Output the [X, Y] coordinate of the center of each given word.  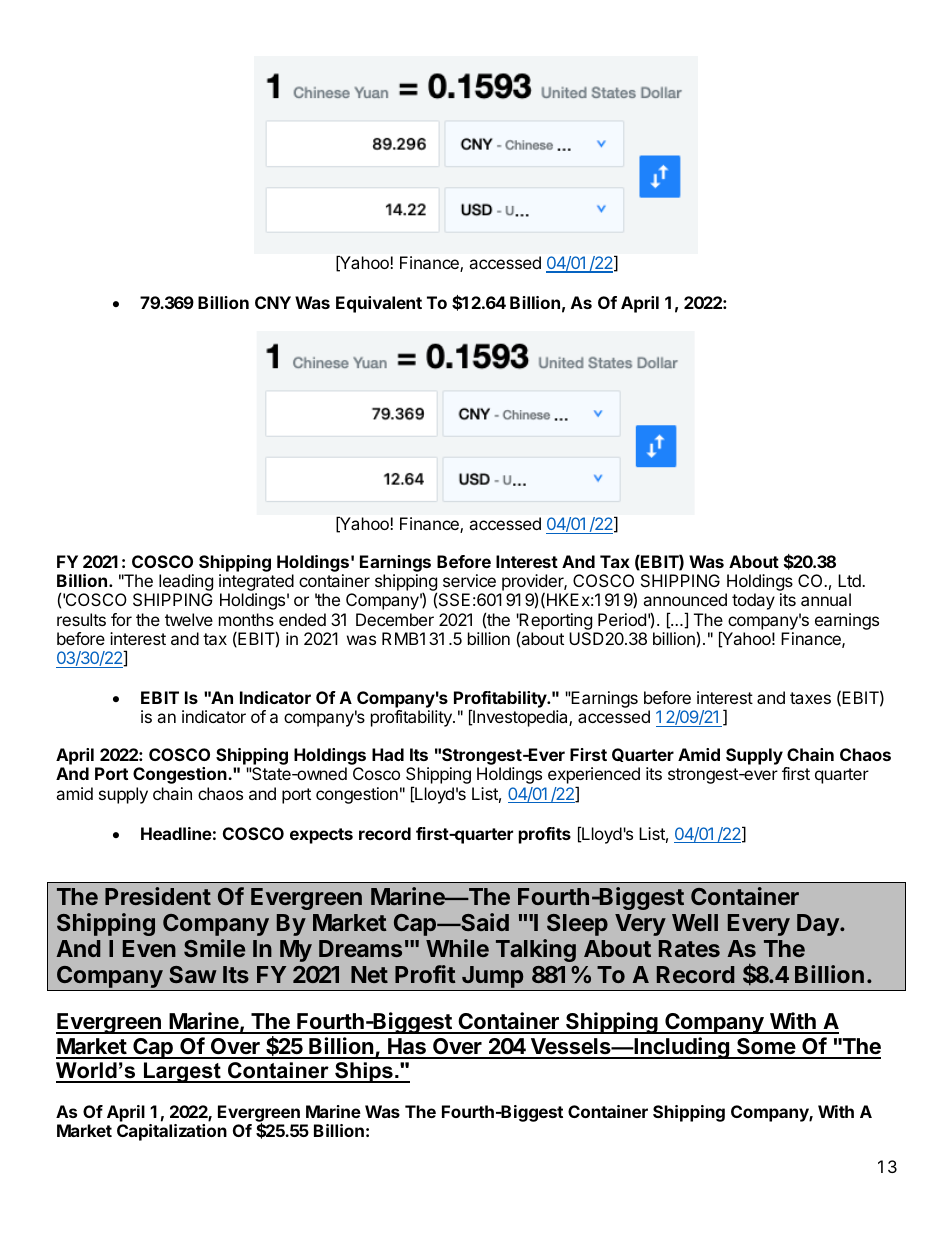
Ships [364, 1072]
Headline [176, 833]
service [469, 580]
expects [321, 836]
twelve [189, 619]
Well [695, 922]
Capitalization [172, 1132]
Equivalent [379, 304]
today [753, 601]
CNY [273, 302]
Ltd [850, 580]
